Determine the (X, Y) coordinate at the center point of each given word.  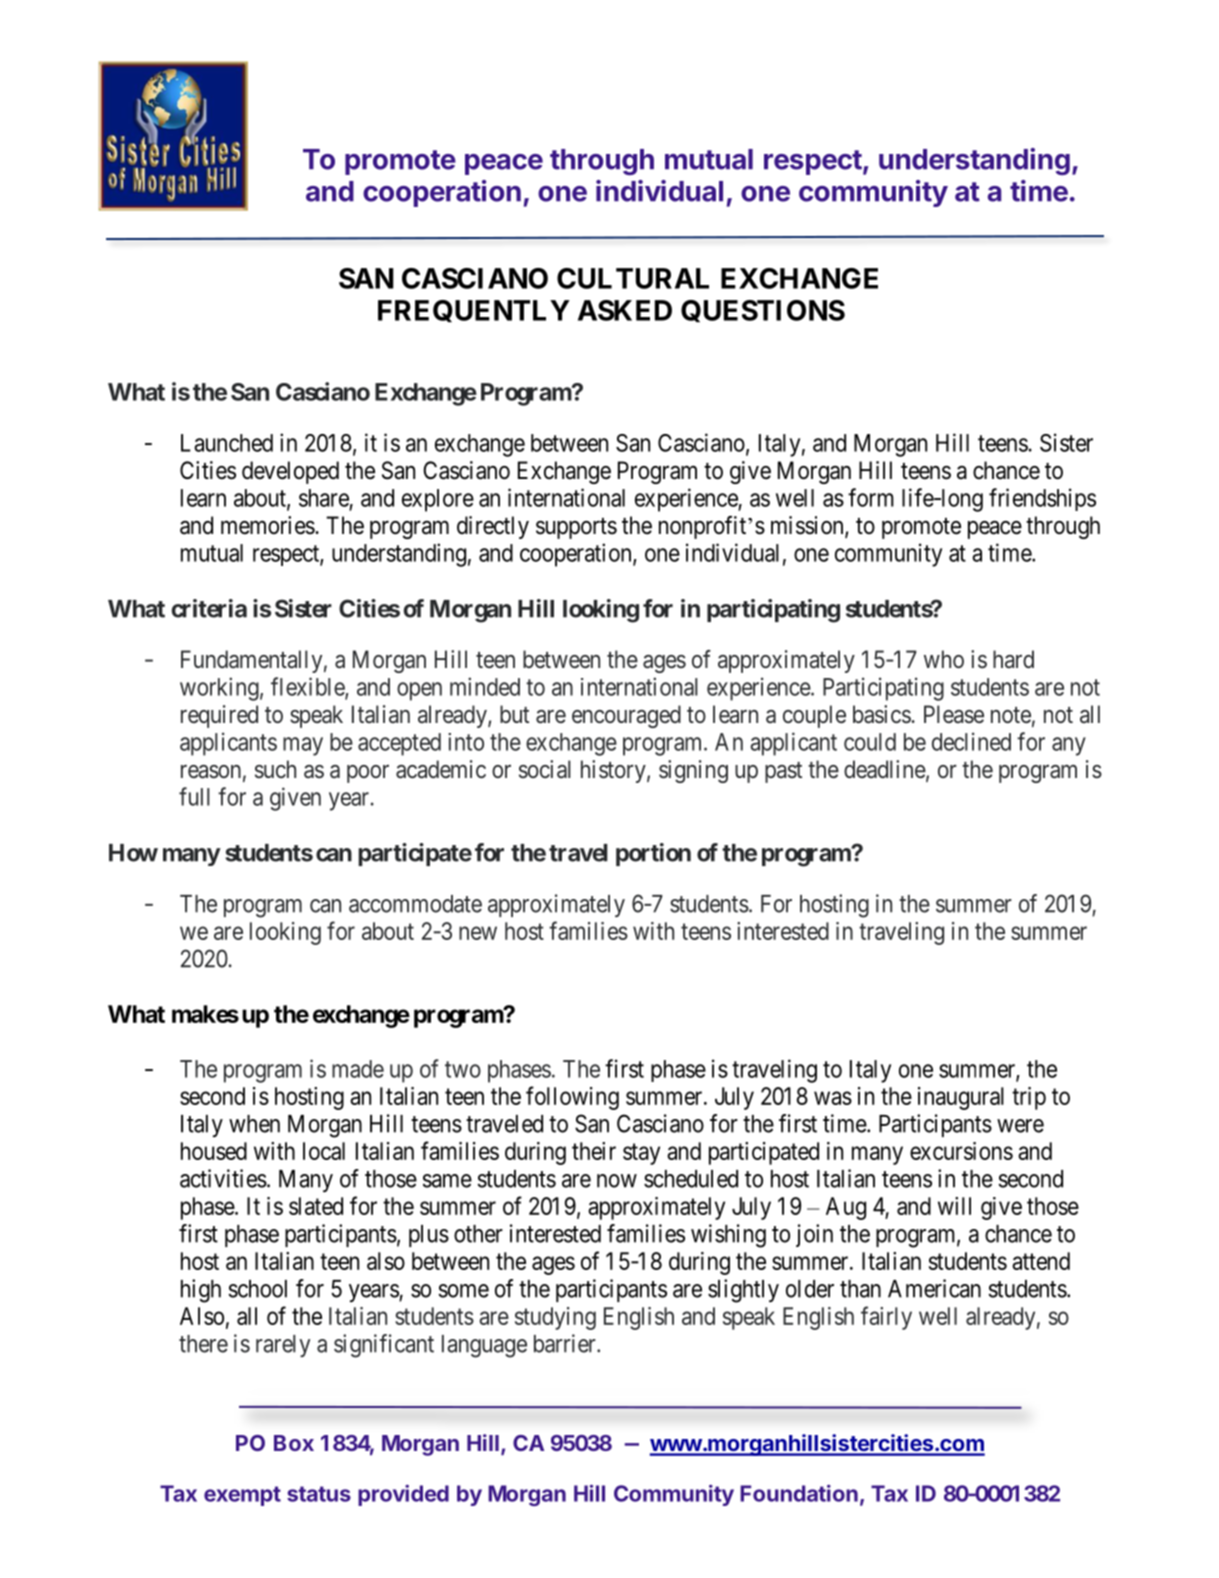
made (358, 1069)
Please (954, 714)
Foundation (799, 1493)
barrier (566, 1343)
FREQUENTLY (474, 311)
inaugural (961, 1098)
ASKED (625, 310)
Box (294, 1443)
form (871, 497)
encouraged (626, 716)
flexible (308, 687)
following (572, 1098)
